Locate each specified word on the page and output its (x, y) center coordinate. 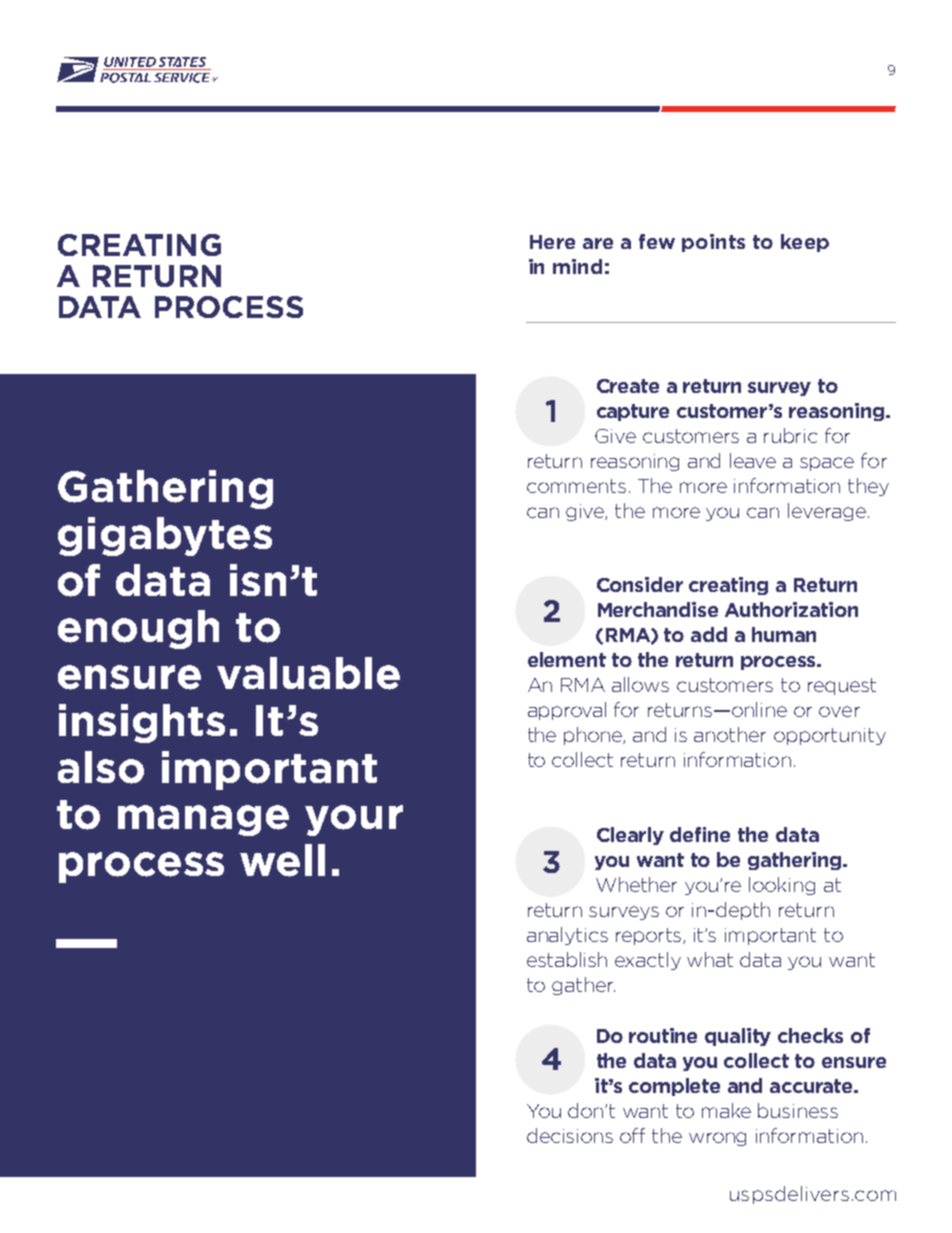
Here (552, 242)
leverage (827, 512)
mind (577, 266)
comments (576, 486)
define (700, 834)
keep (805, 243)
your (354, 820)
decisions (570, 1135)
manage (203, 820)
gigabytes (165, 536)
